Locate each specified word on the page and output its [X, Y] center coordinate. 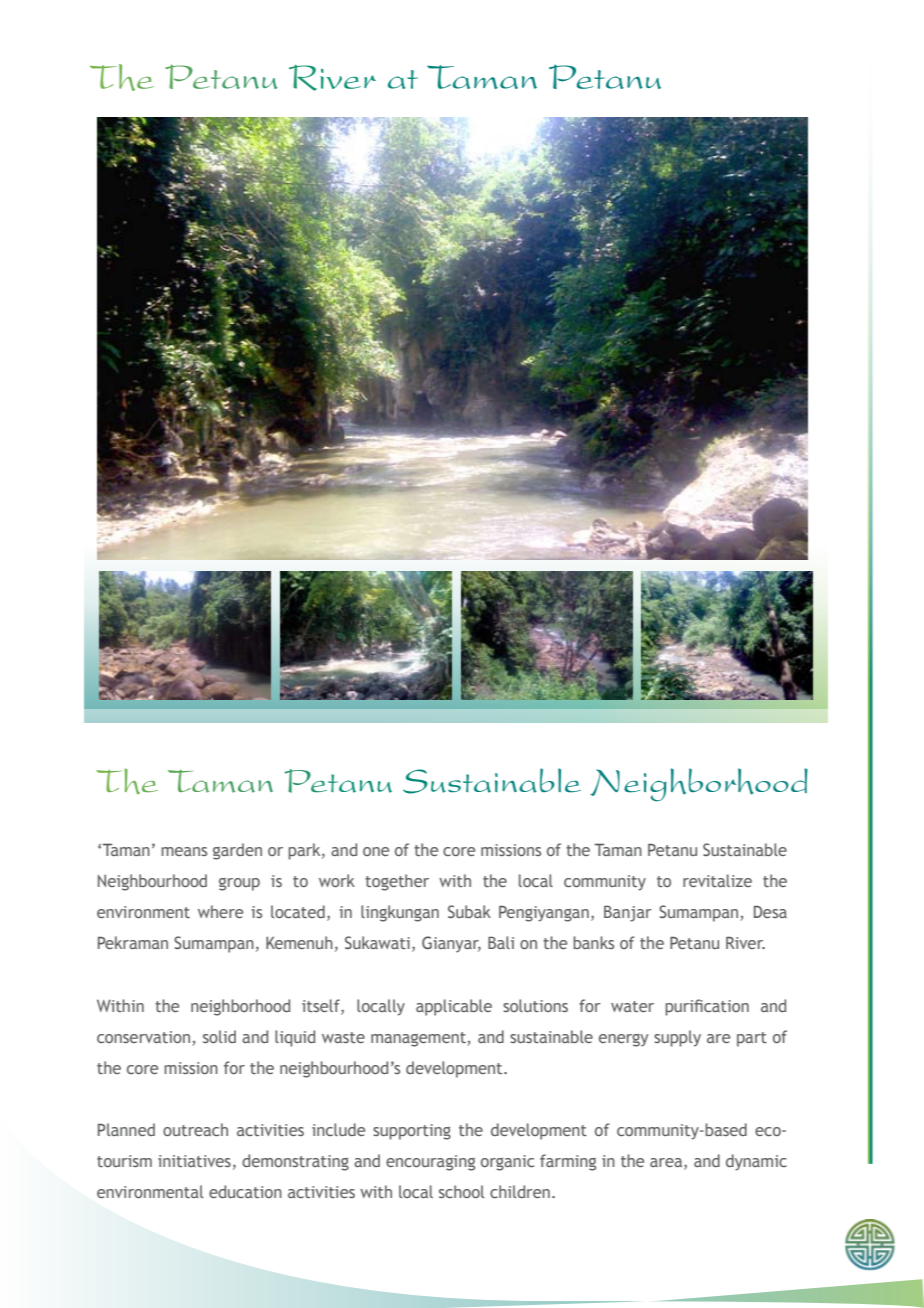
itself [322, 1005]
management [419, 1039]
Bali [501, 942]
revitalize [717, 880]
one [376, 851]
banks [593, 942]
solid [219, 1036]
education [245, 1191]
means [184, 851]
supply [677, 1038]
